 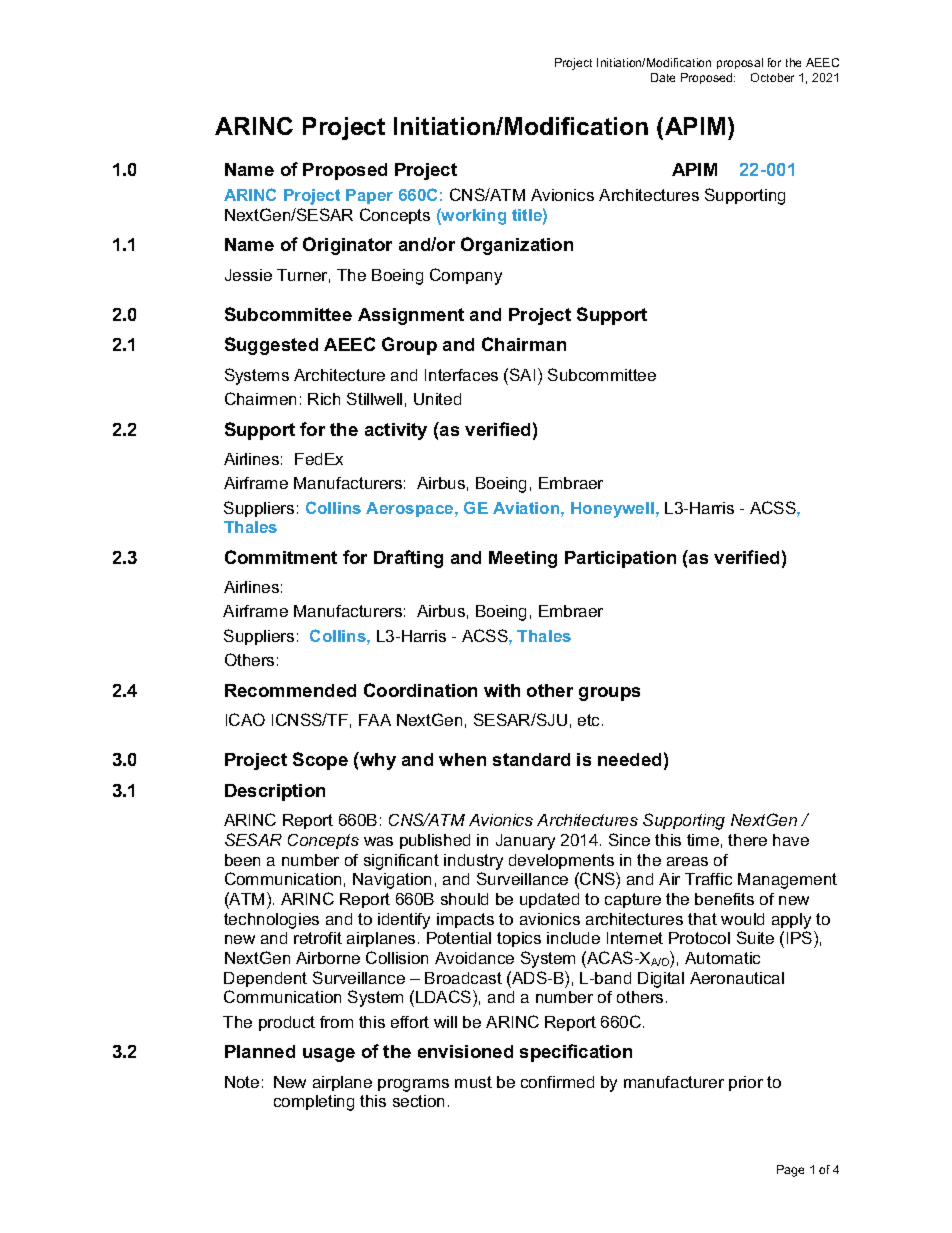 What do you see at coordinates (523, 559) in the screenshot?
I see `Meeting` at bounding box center [523, 559].
